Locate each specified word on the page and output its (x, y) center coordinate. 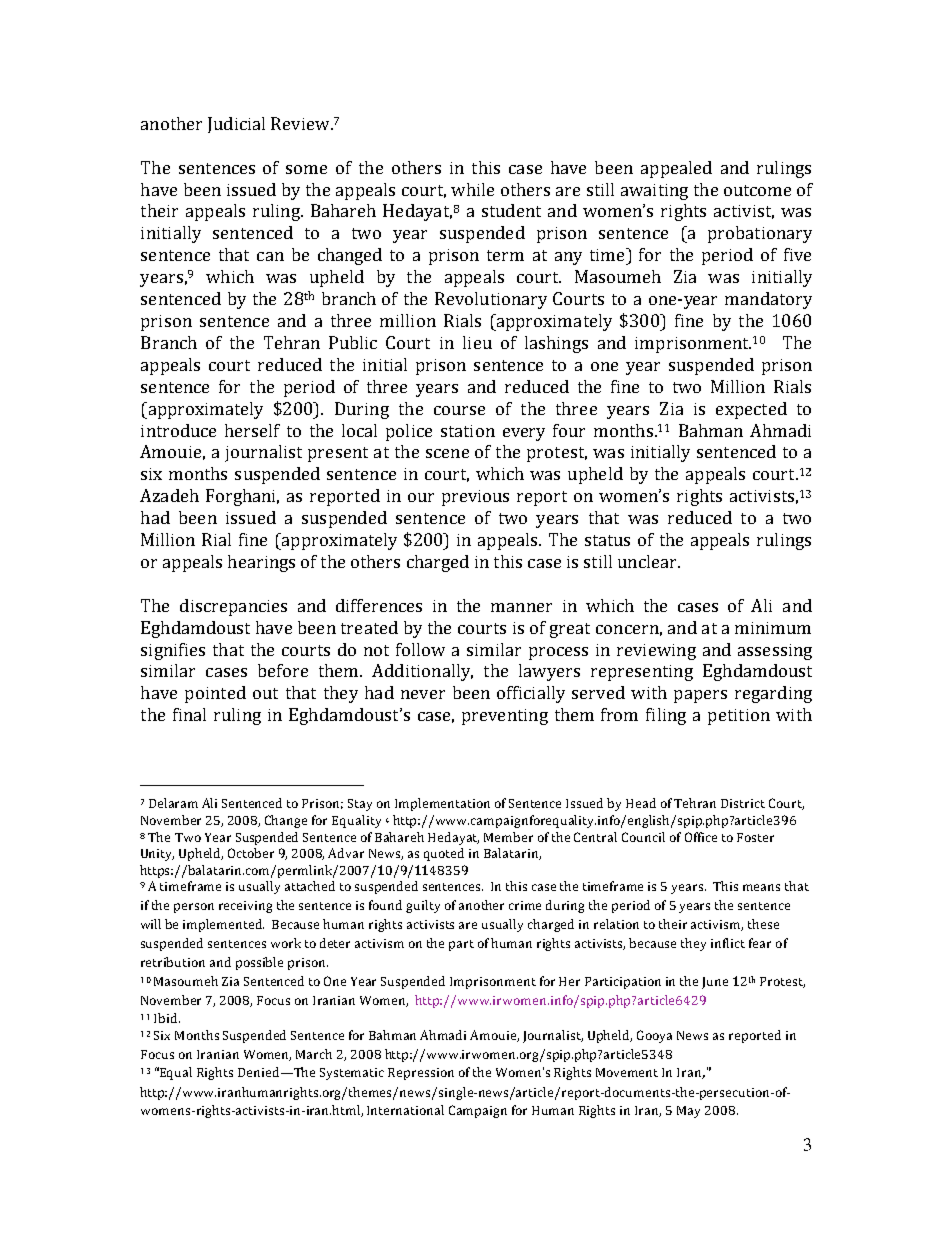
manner (521, 607)
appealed (676, 169)
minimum (773, 628)
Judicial (236, 125)
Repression (421, 1074)
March (314, 1054)
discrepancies (233, 607)
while (472, 189)
